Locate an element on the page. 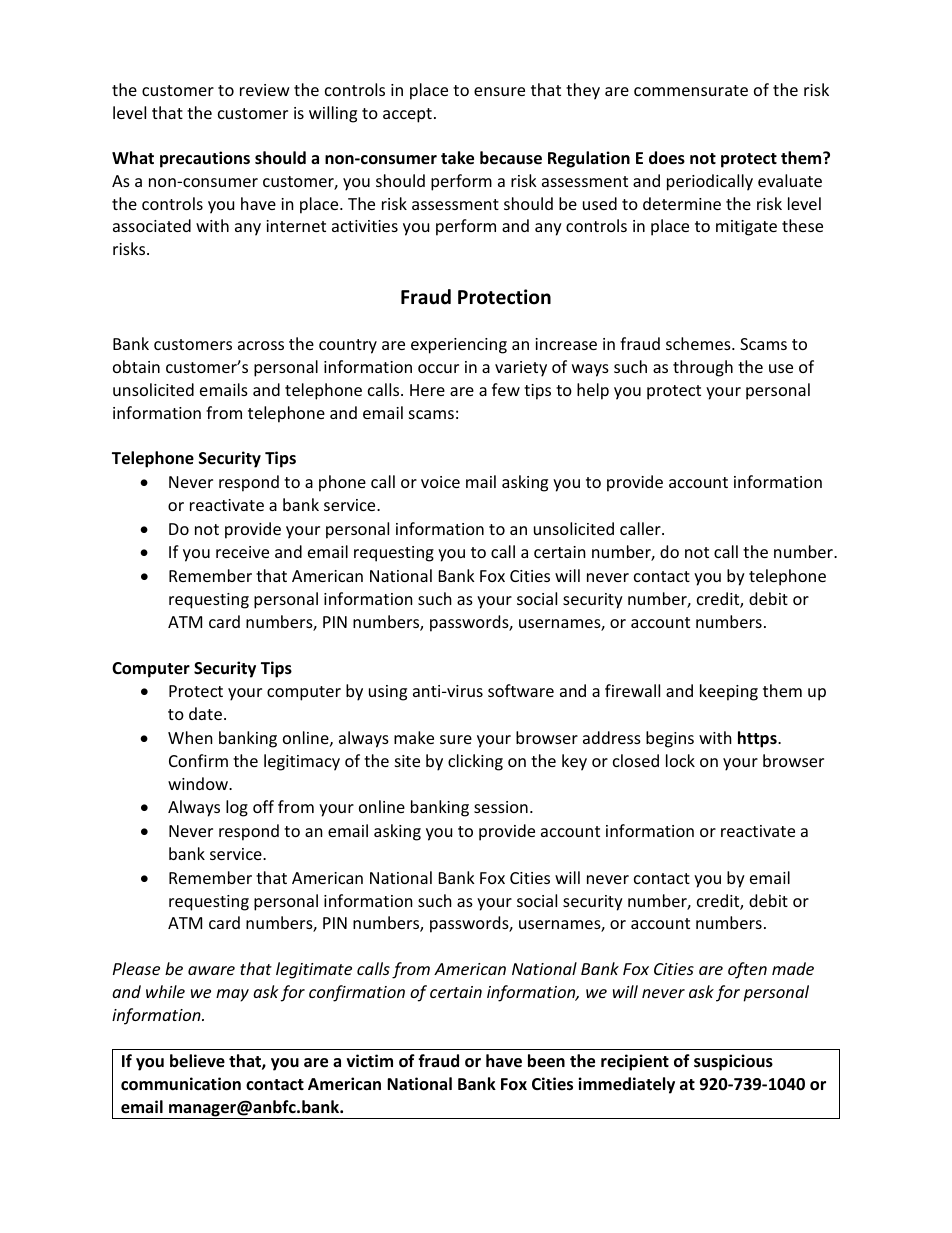 This page has height=1233, width=952. obtain is located at coordinates (136, 366).
